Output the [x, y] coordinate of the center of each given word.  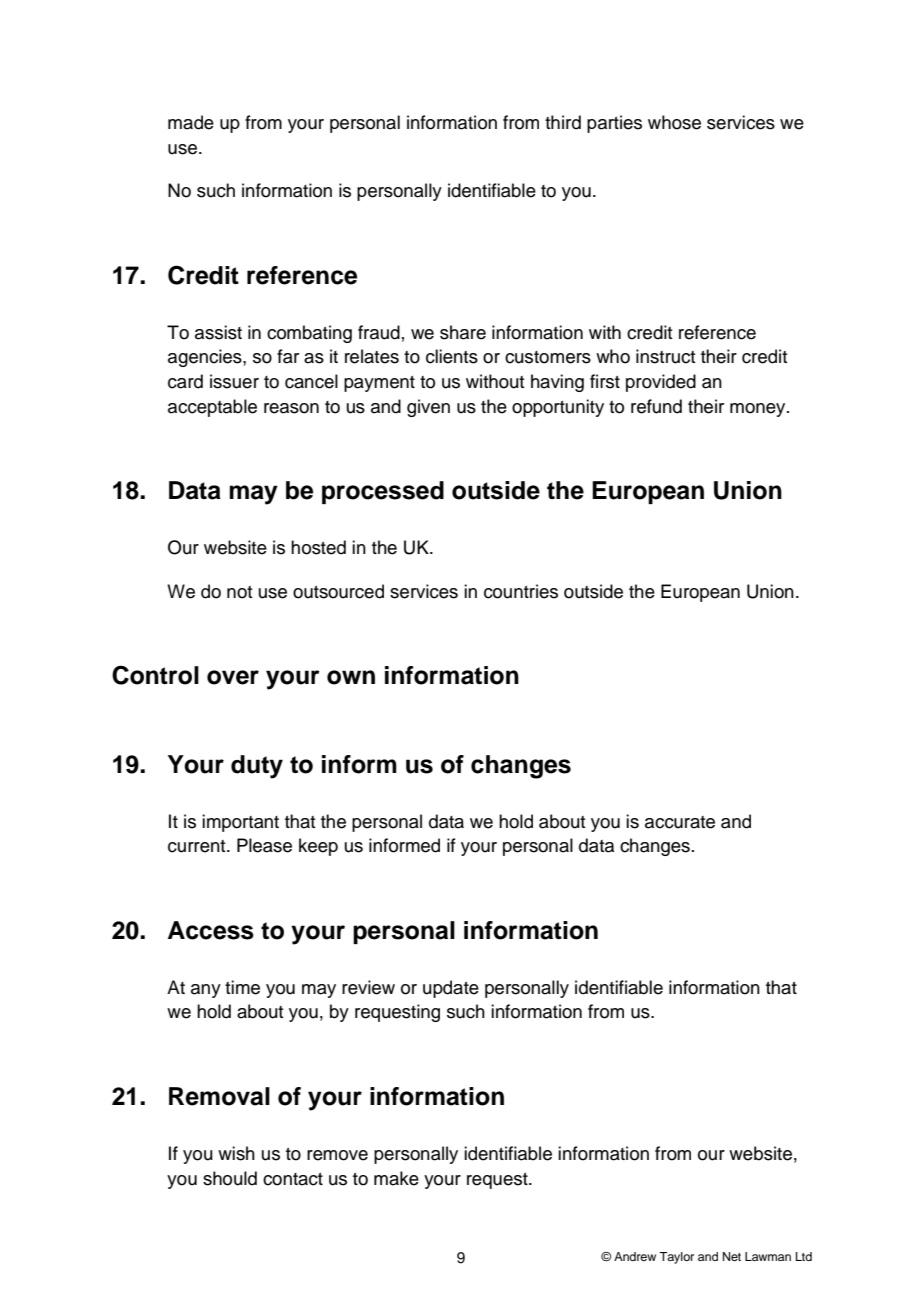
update [451, 989]
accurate [680, 822]
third [563, 122]
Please [264, 845]
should [230, 1178]
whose [674, 122]
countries [521, 591]
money [759, 410]
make [396, 1178]
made [191, 122]
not [239, 592]
